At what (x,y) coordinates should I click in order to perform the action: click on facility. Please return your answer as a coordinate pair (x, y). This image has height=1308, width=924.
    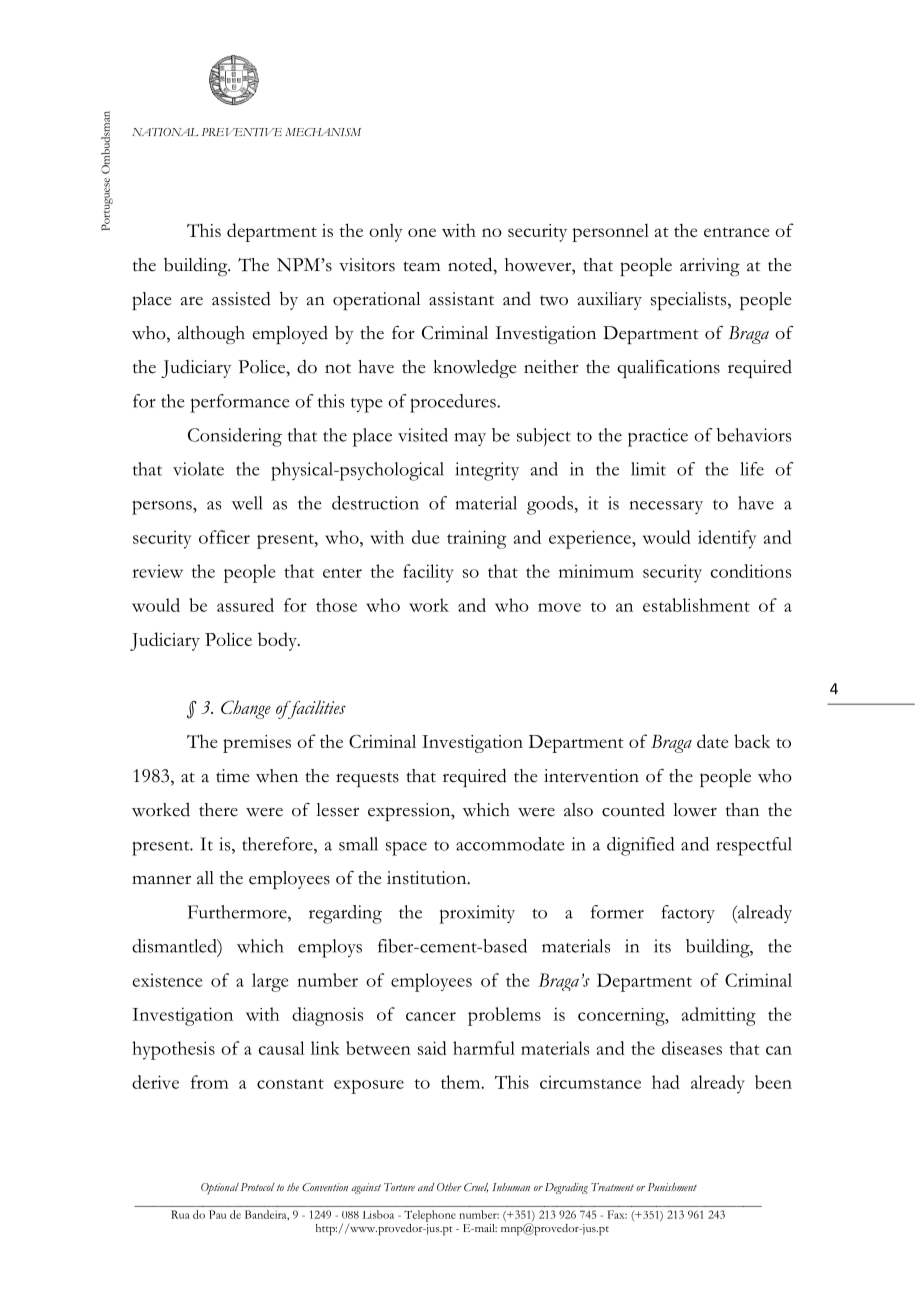
    Looking at the image, I should click on (428, 573).
